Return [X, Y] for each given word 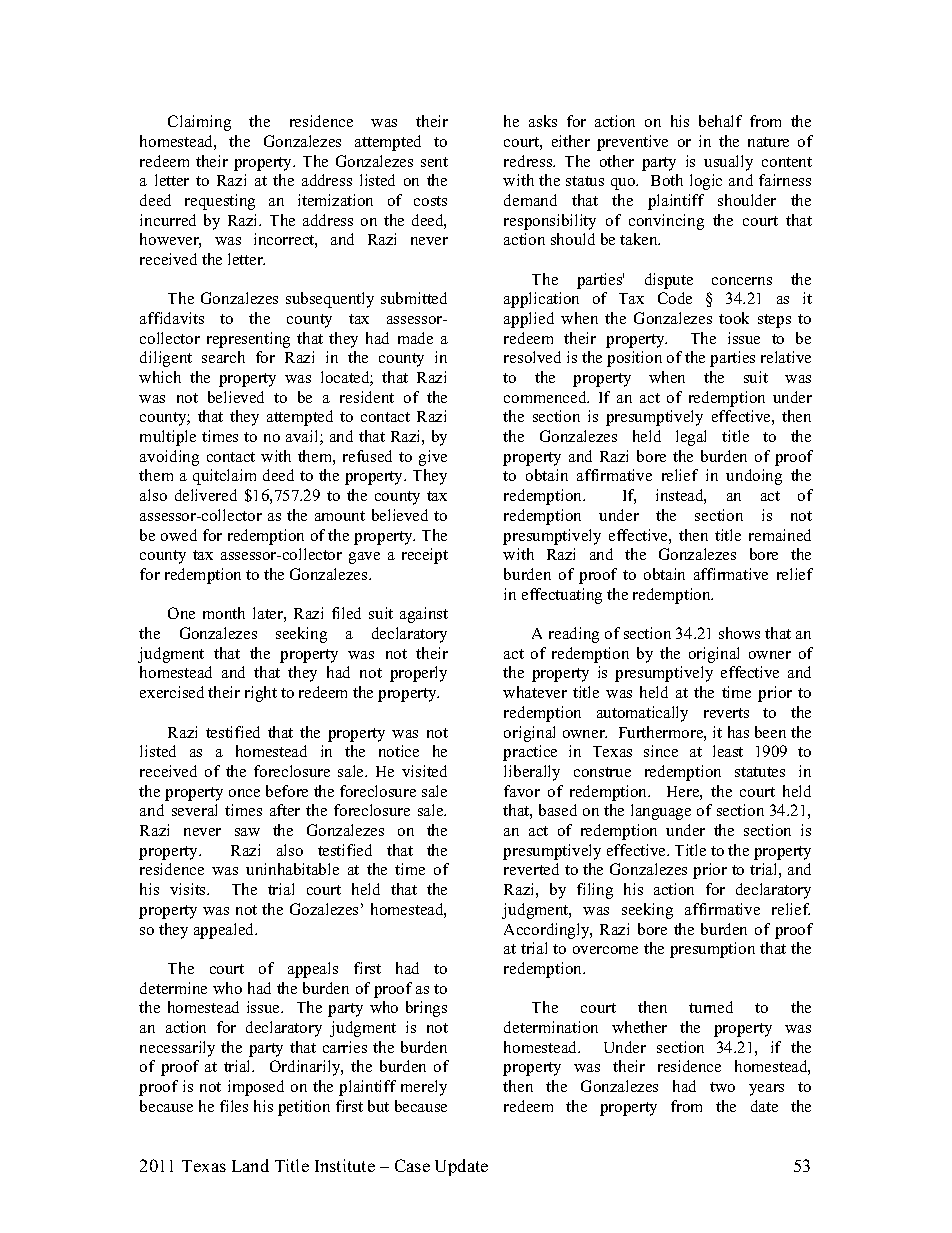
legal [691, 438]
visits [189, 889]
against [424, 615]
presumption [712, 950]
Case [412, 1165]
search [223, 357]
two [722, 1087]
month [224, 613]
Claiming [199, 123]
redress [529, 161]
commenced [546, 397]
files [234, 1106]
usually [728, 163]
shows [739, 633]
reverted [531, 869]
